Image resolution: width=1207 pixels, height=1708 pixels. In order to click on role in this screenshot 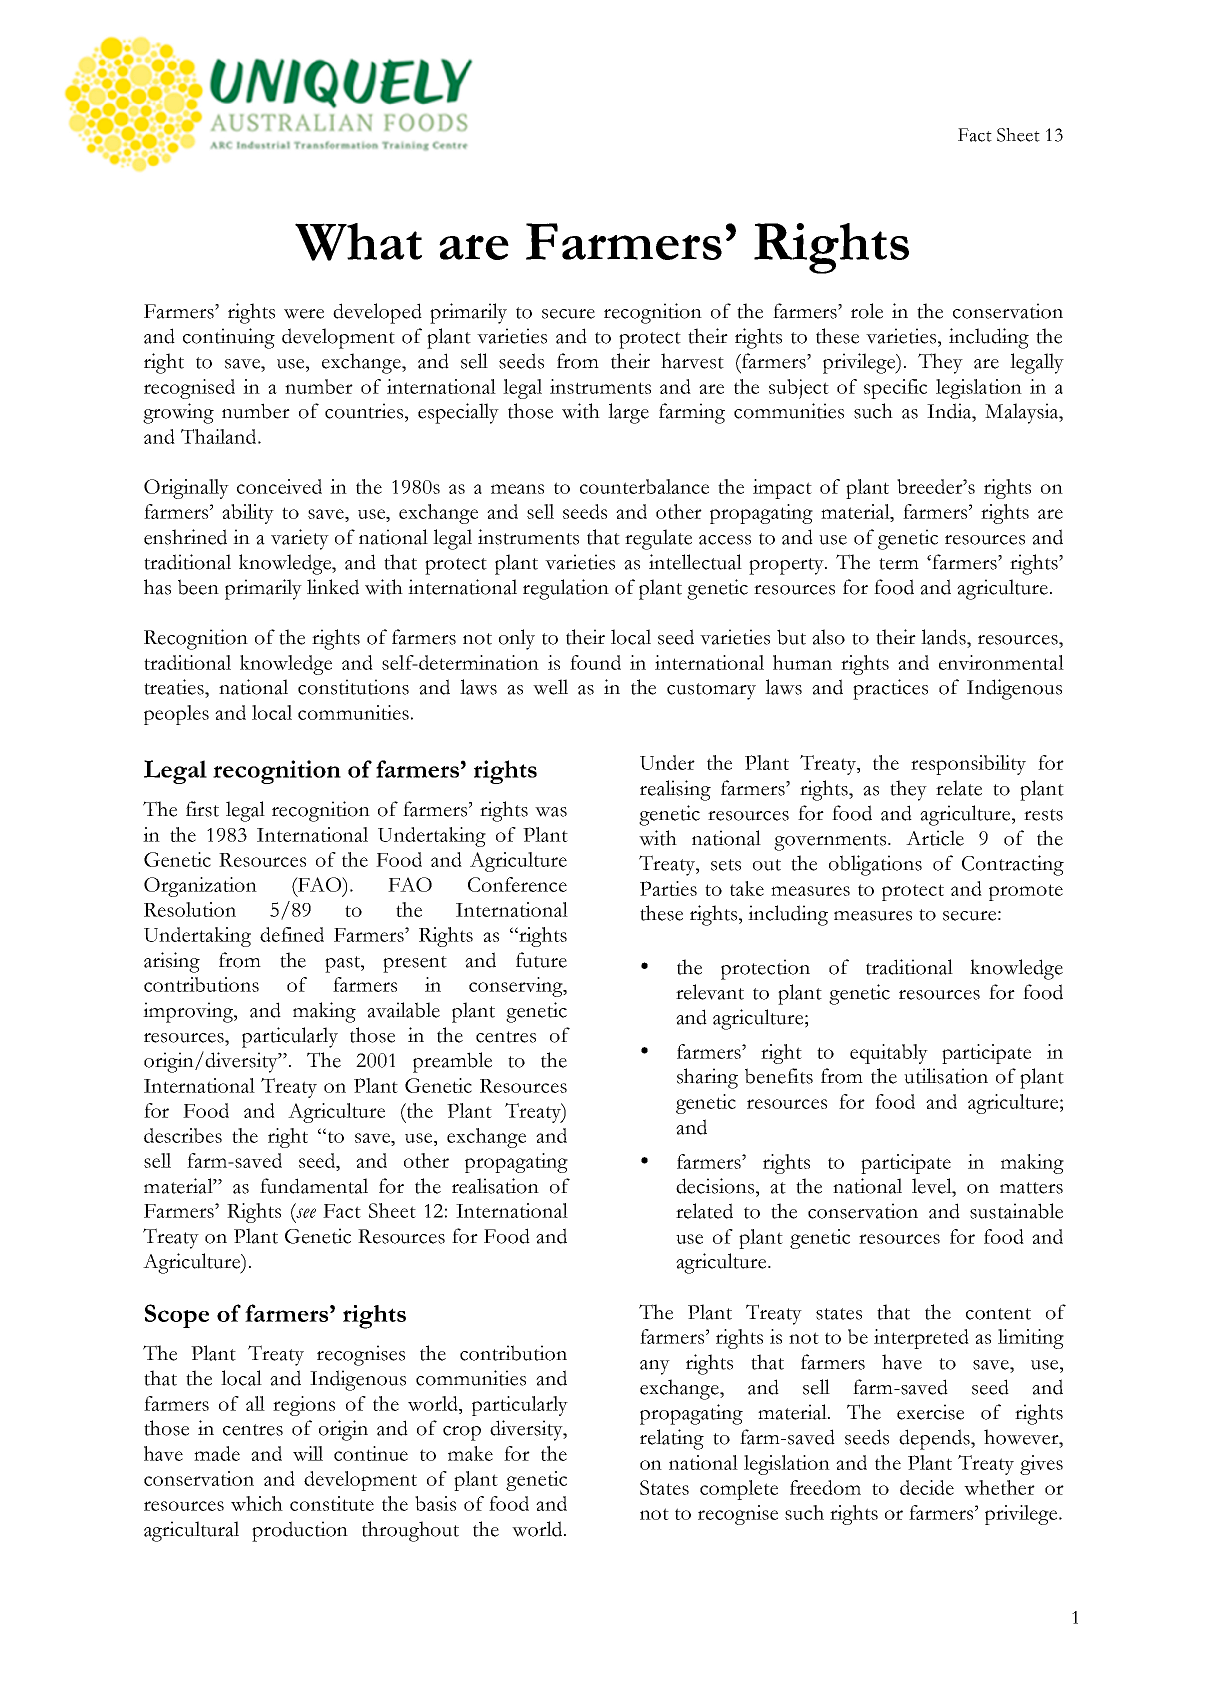, I will do `click(867, 311)`.
